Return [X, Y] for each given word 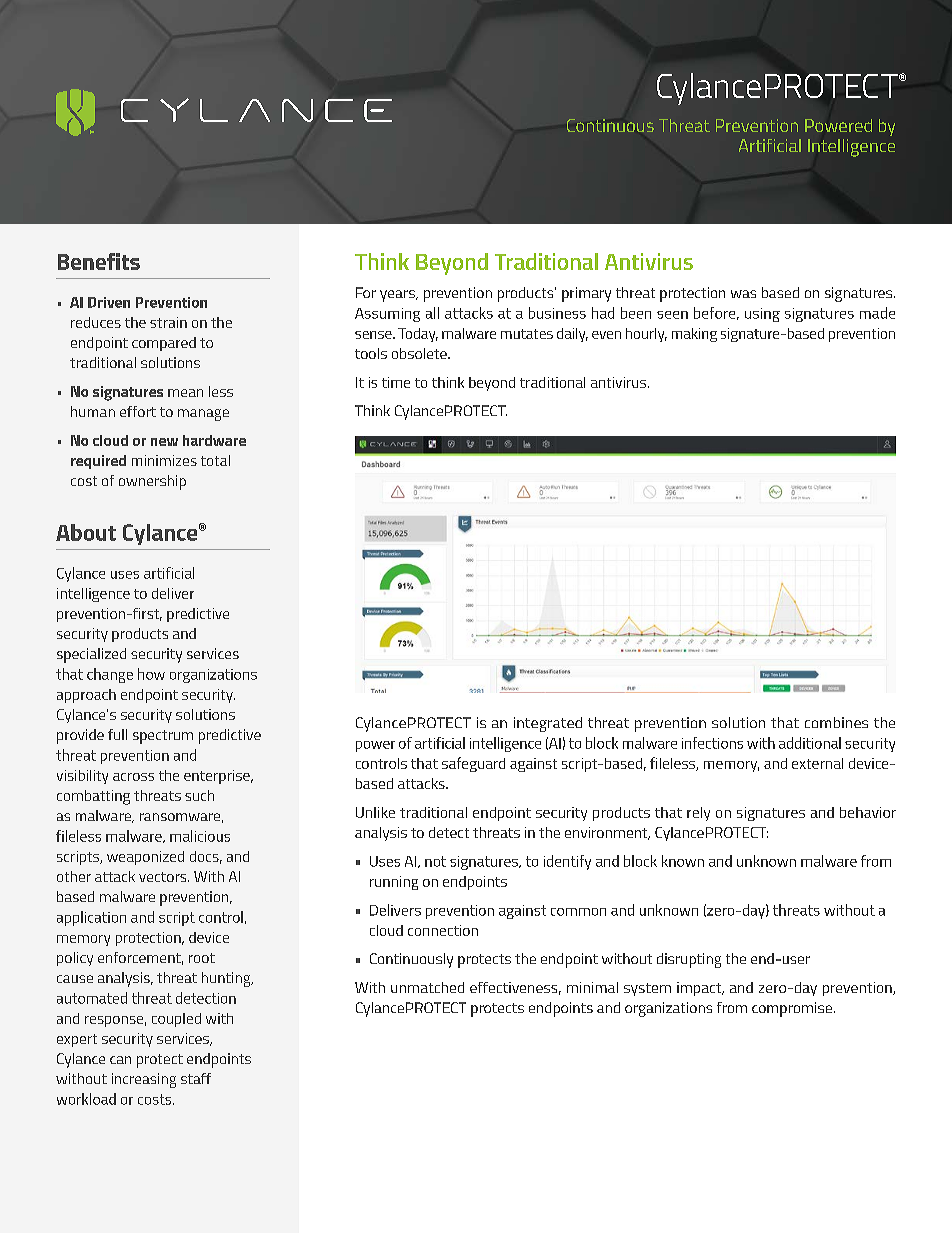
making [694, 335]
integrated [548, 724]
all [432, 313]
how [151, 674]
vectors [164, 877]
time [396, 382]
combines [836, 722]
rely [698, 814]
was [743, 294]
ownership [152, 482]
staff [196, 1078]
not [435, 861]
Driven [109, 302]
